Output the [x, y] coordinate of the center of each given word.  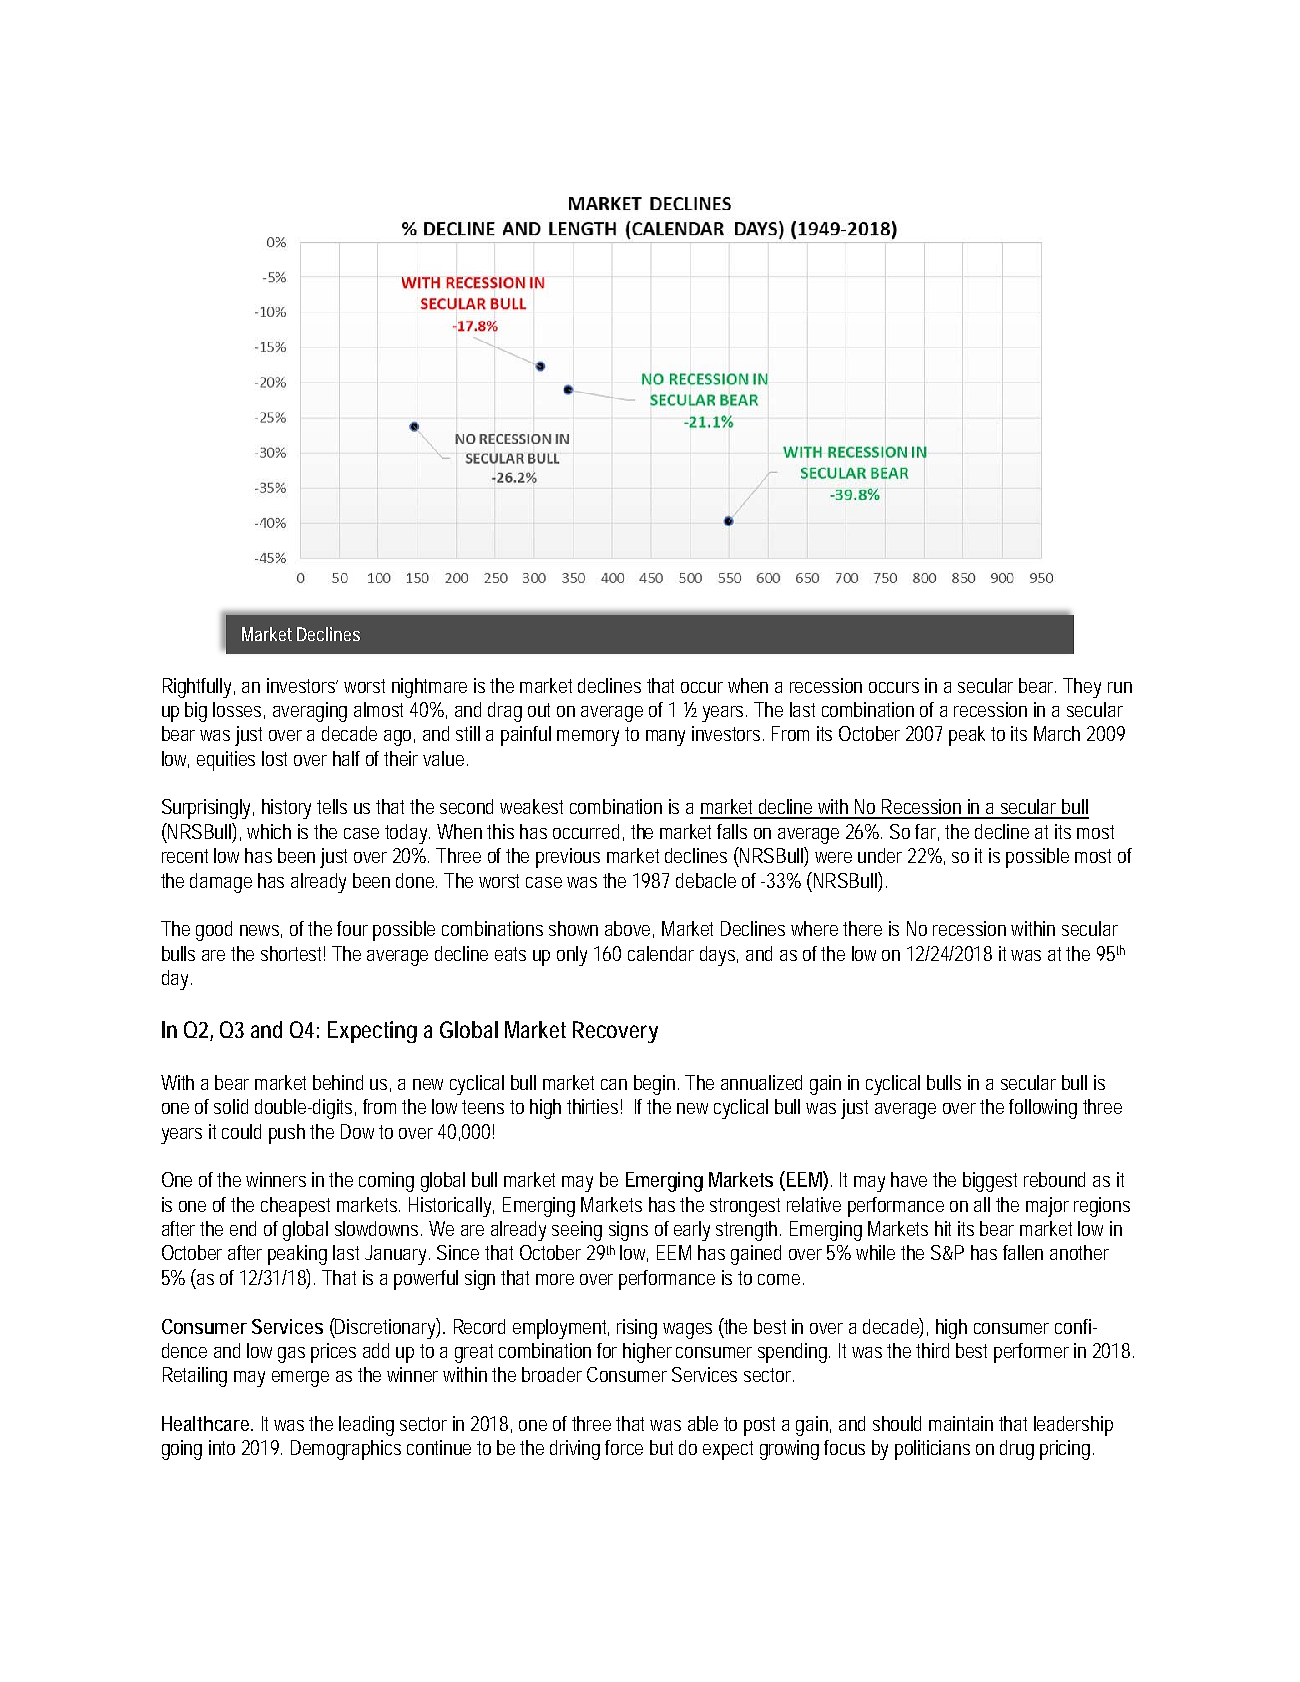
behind [338, 1082]
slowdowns [378, 1228]
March [1057, 733]
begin [654, 1085]
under [880, 855]
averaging [310, 712]
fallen [1023, 1252]
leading [366, 1426]
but [661, 1447]
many [665, 738]
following [1043, 1109]
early [692, 1231]
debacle [706, 880]
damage [221, 883]
